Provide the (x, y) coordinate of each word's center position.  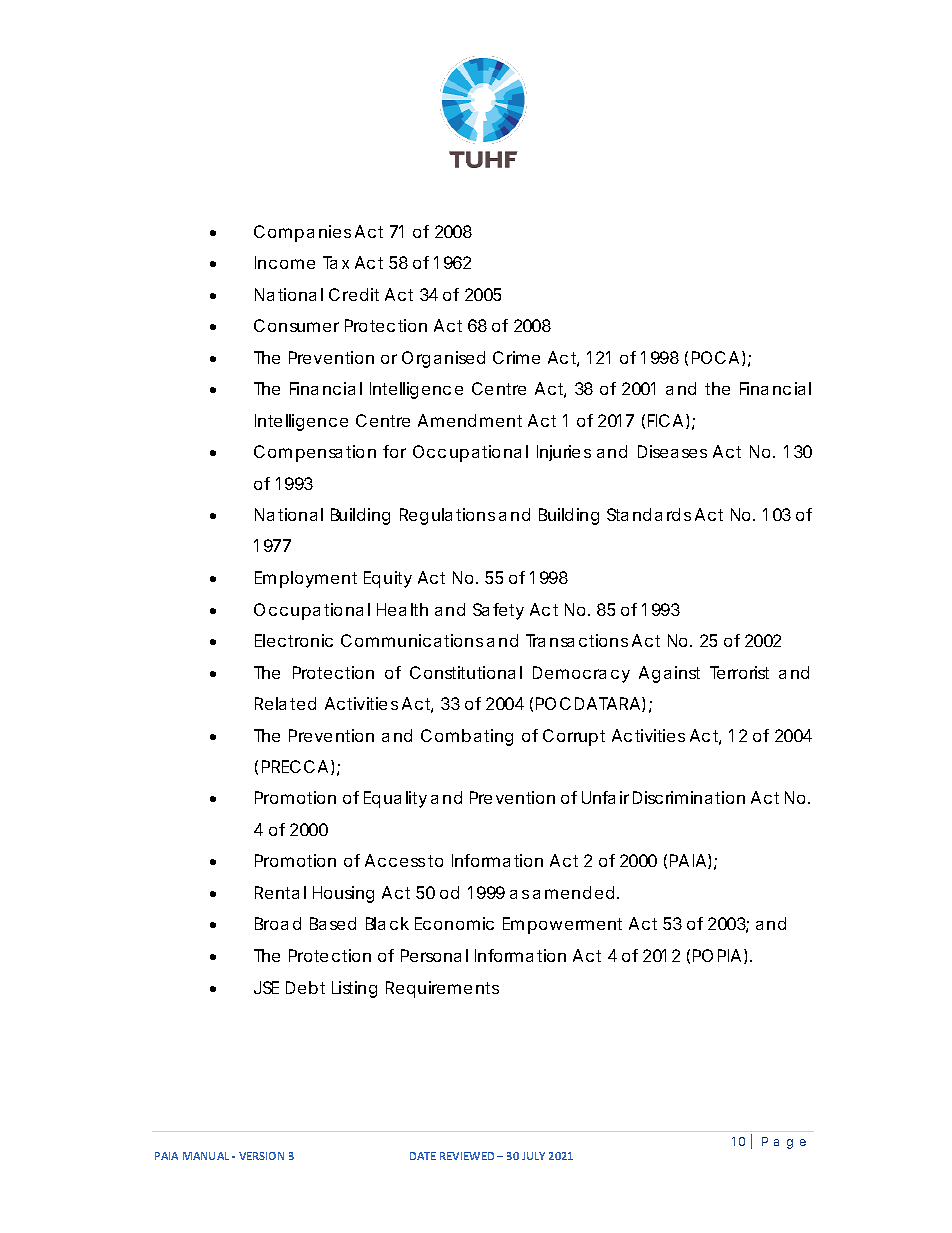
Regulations (447, 516)
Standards (649, 514)
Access (395, 860)
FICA (665, 420)
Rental (280, 892)
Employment (306, 579)
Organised (443, 359)
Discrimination (689, 797)
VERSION (261, 1156)
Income (285, 262)
